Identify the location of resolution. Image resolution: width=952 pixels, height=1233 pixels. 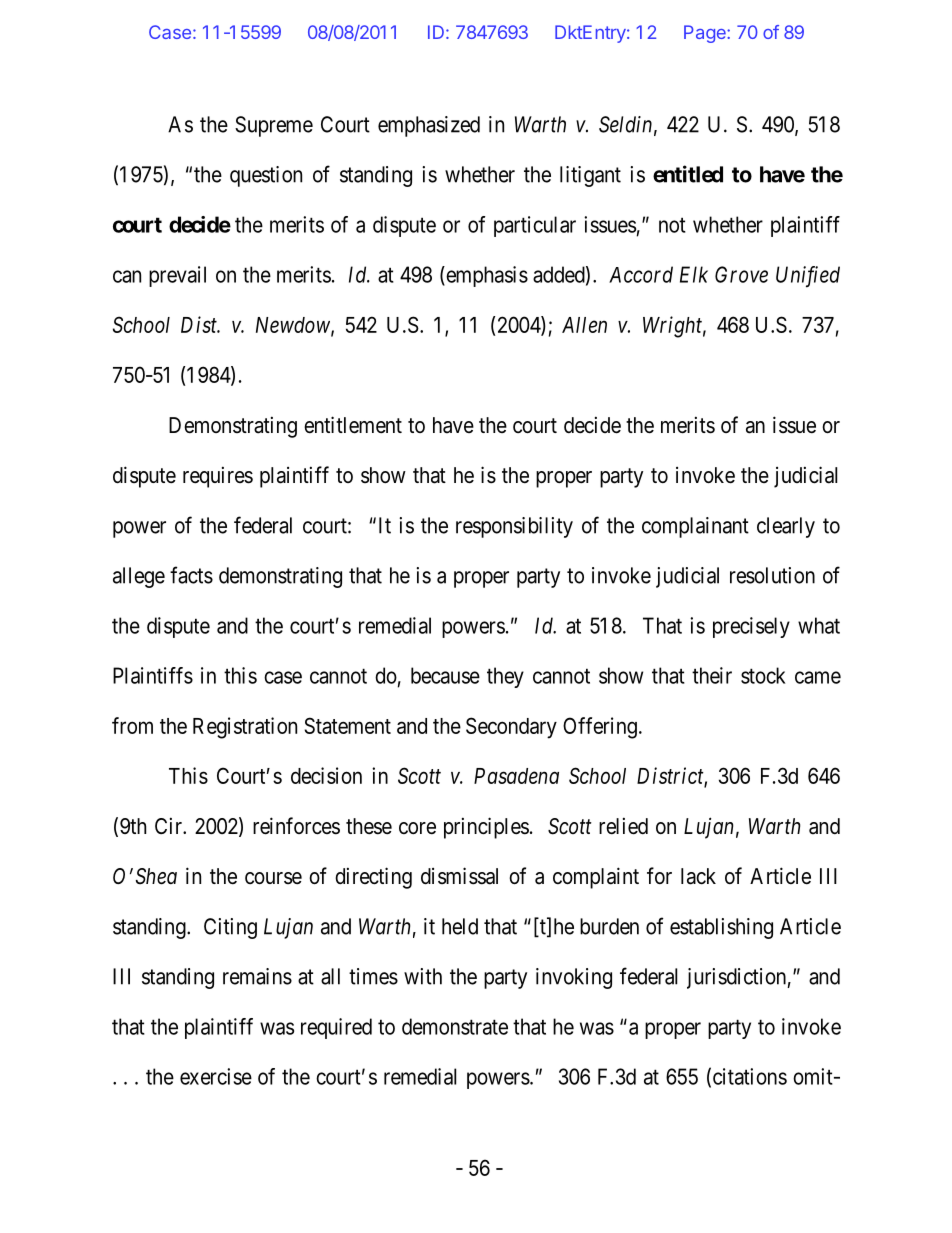
(772, 575).
